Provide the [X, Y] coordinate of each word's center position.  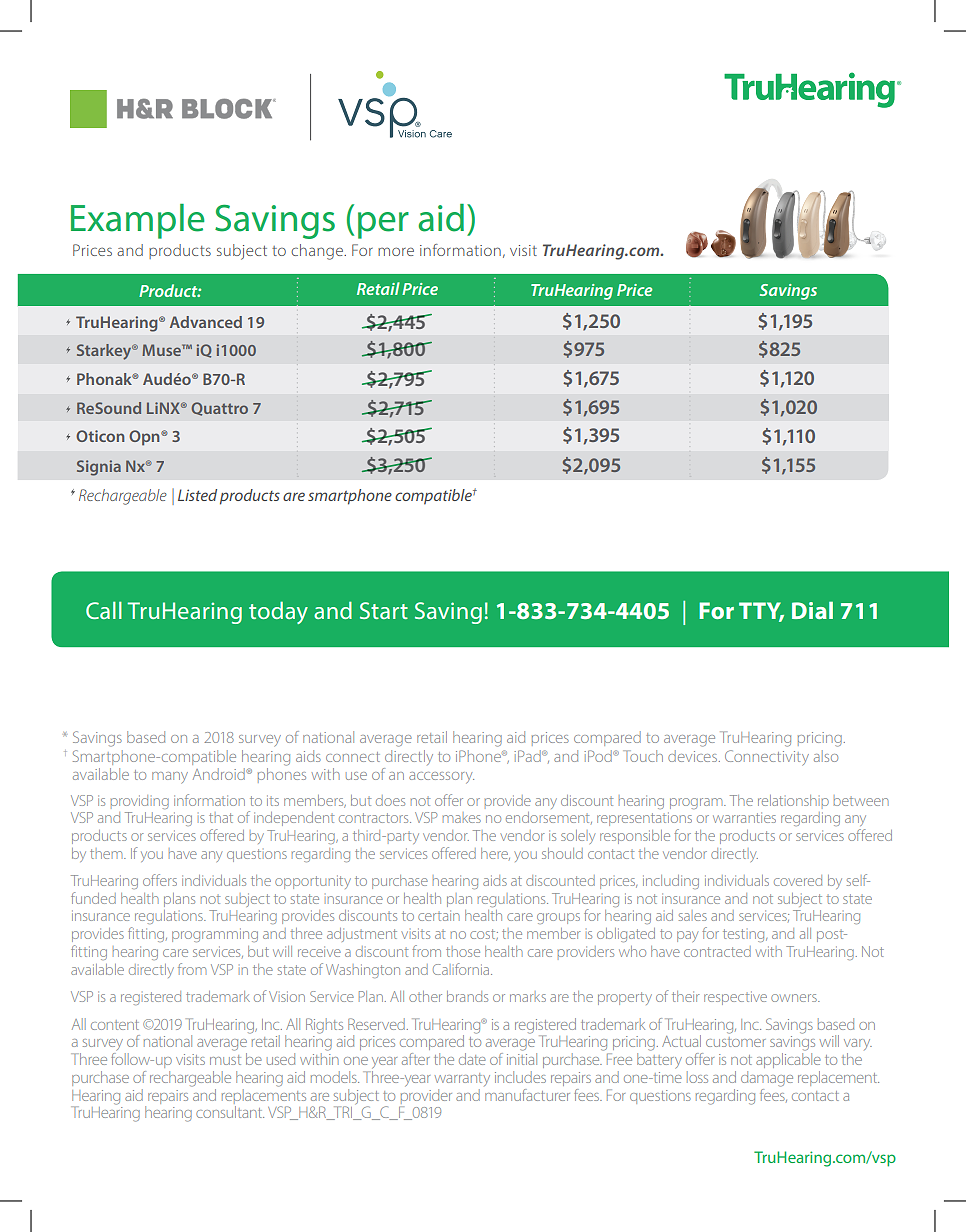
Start [384, 610]
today [278, 612]
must [225, 1060]
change [318, 252]
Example [137, 221]
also [826, 756]
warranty [462, 1079]
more [396, 251]
